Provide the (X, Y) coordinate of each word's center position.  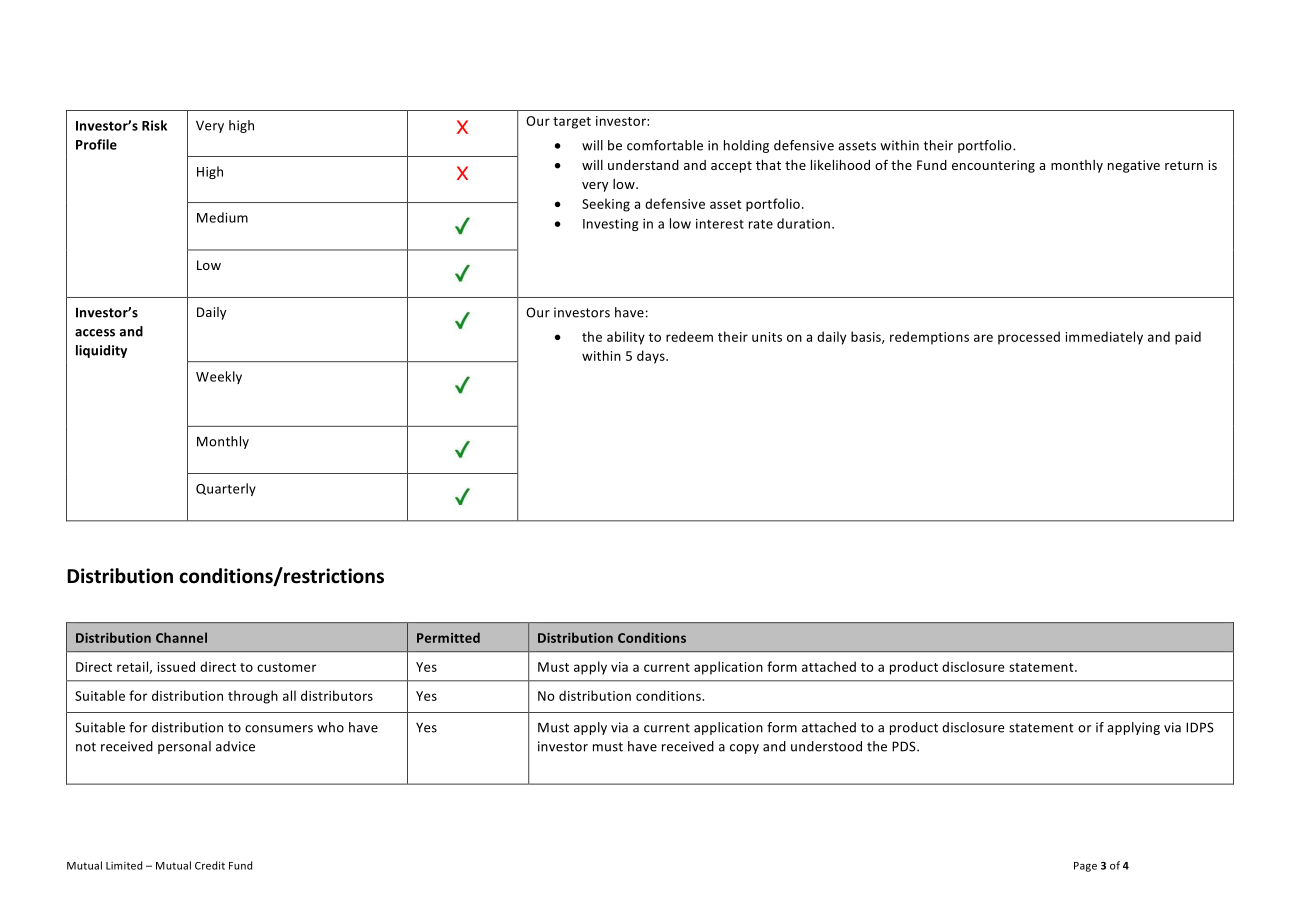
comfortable (665, 145)
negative (1134, 166)
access (95, 333)
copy (744, 749)
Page (1085, 867)
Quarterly (226, 489)
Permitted (448, 637)
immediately (1104, 338)
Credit (210, 865)
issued (176, 666)
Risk (154, 125)
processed (1029, 338)
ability (626, 338)
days (652, 357)
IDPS (1200, 727)
